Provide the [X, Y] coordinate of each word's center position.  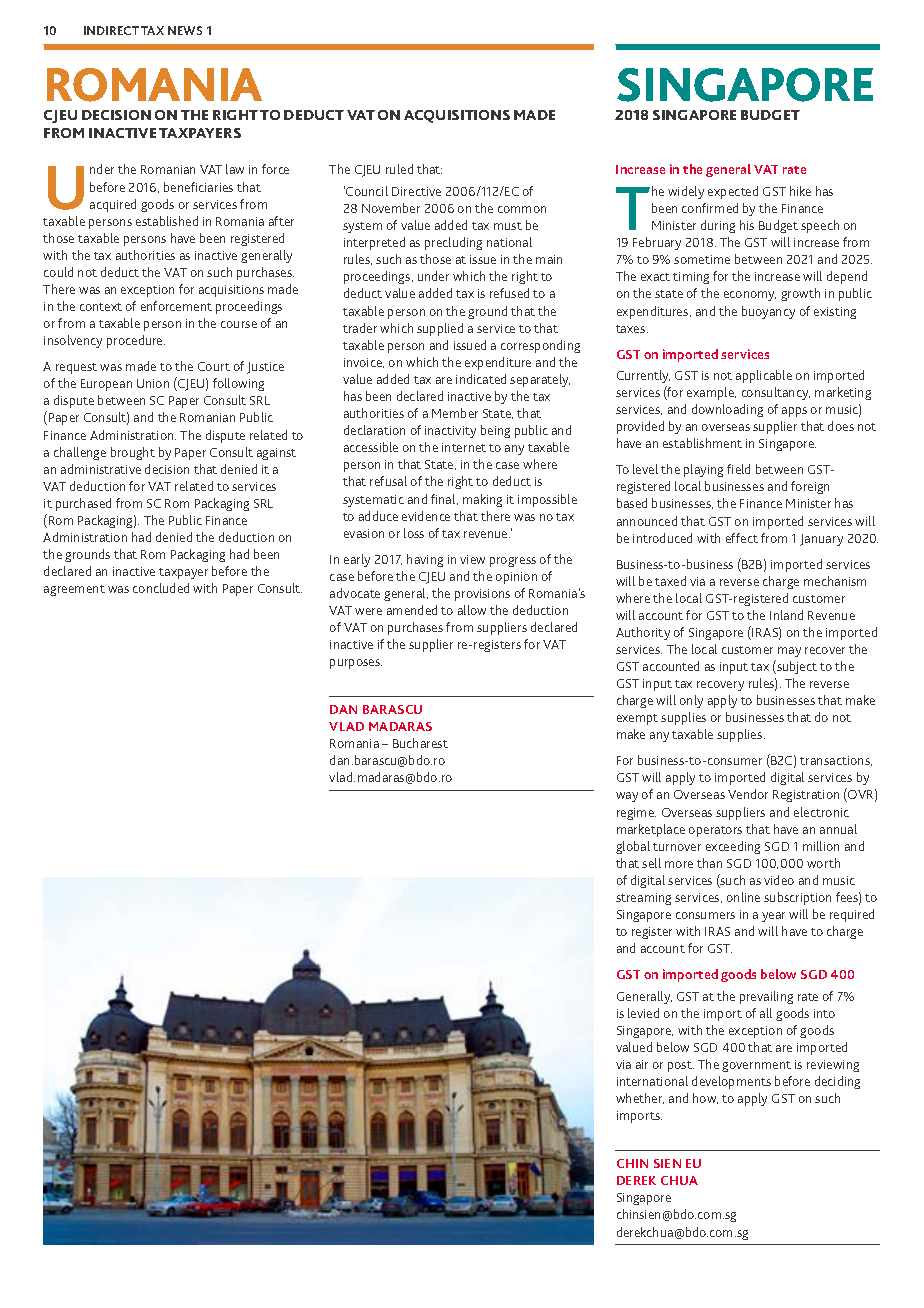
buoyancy [768, 312]
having [425, 560]
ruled [399, 169]
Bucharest [420, 743]
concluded [161, 588]
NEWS [185, 30]
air [642, 1064]
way [627, 797]
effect [742, 538]
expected [733, 192]
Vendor [748, 794]
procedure [136, 341]
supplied [440, 329]
